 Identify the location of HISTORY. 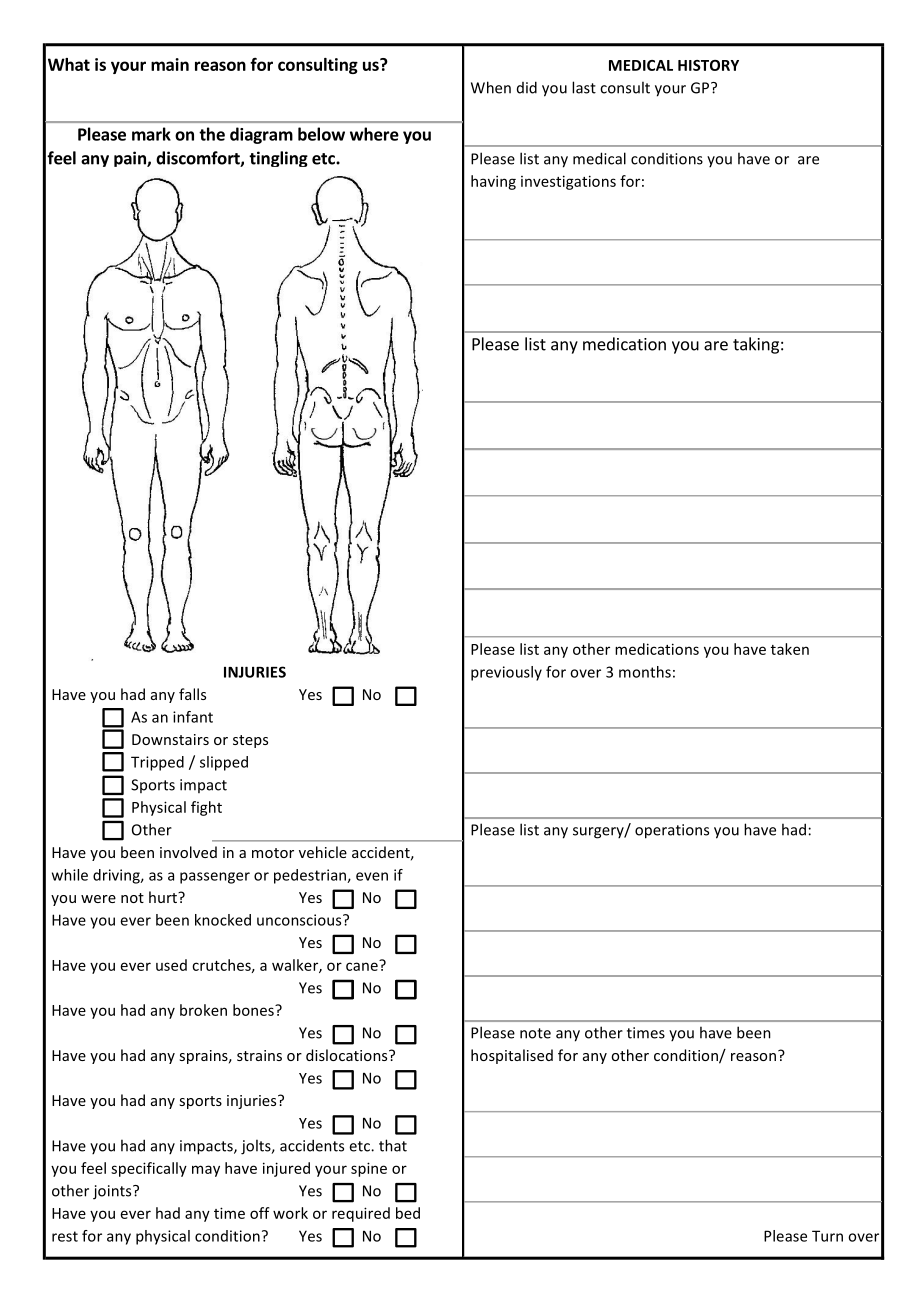
(708, 65).
